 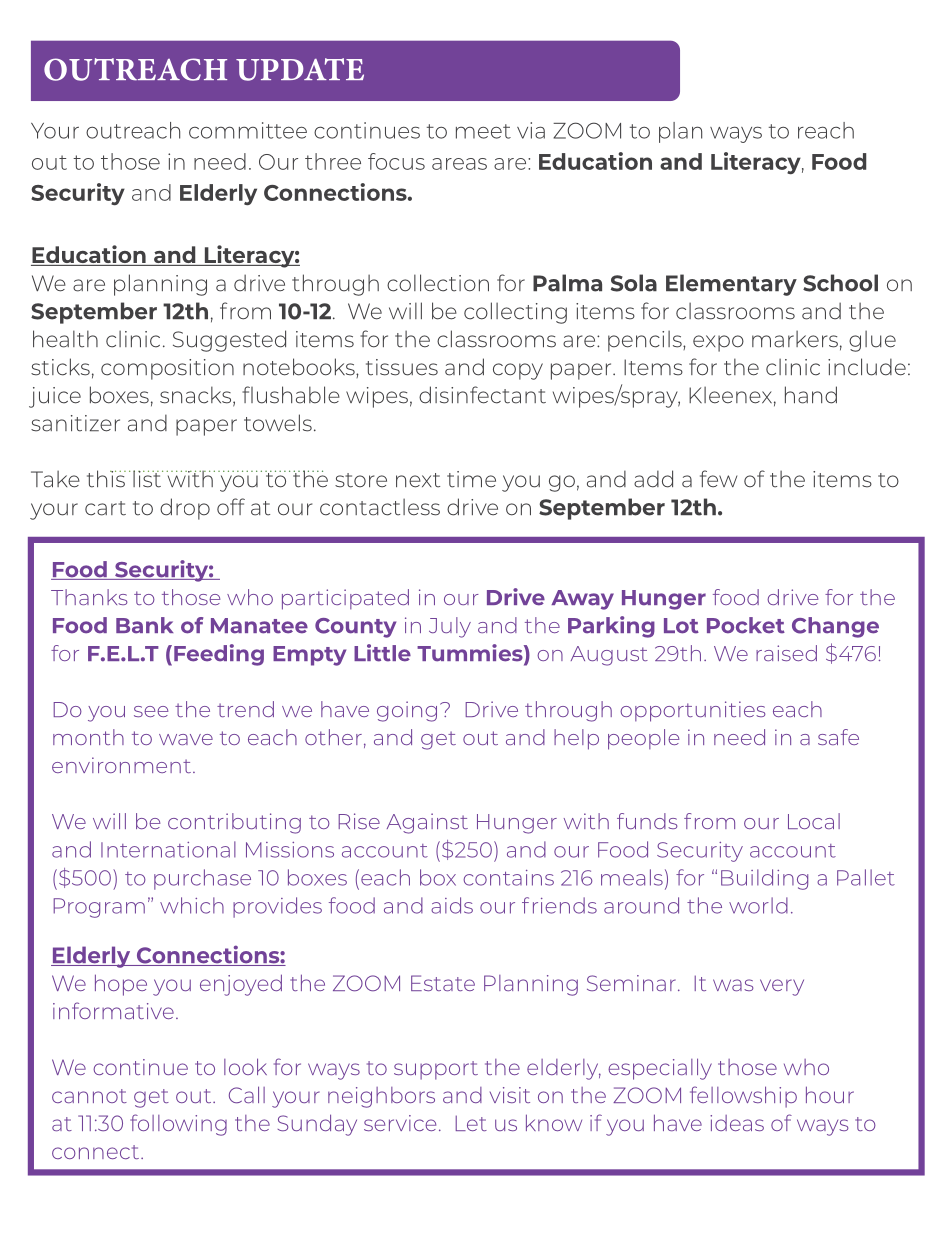 What do you see at coordinates (531, 130) in the screenshot?
I see `via` at bounding box center [531, 130].
